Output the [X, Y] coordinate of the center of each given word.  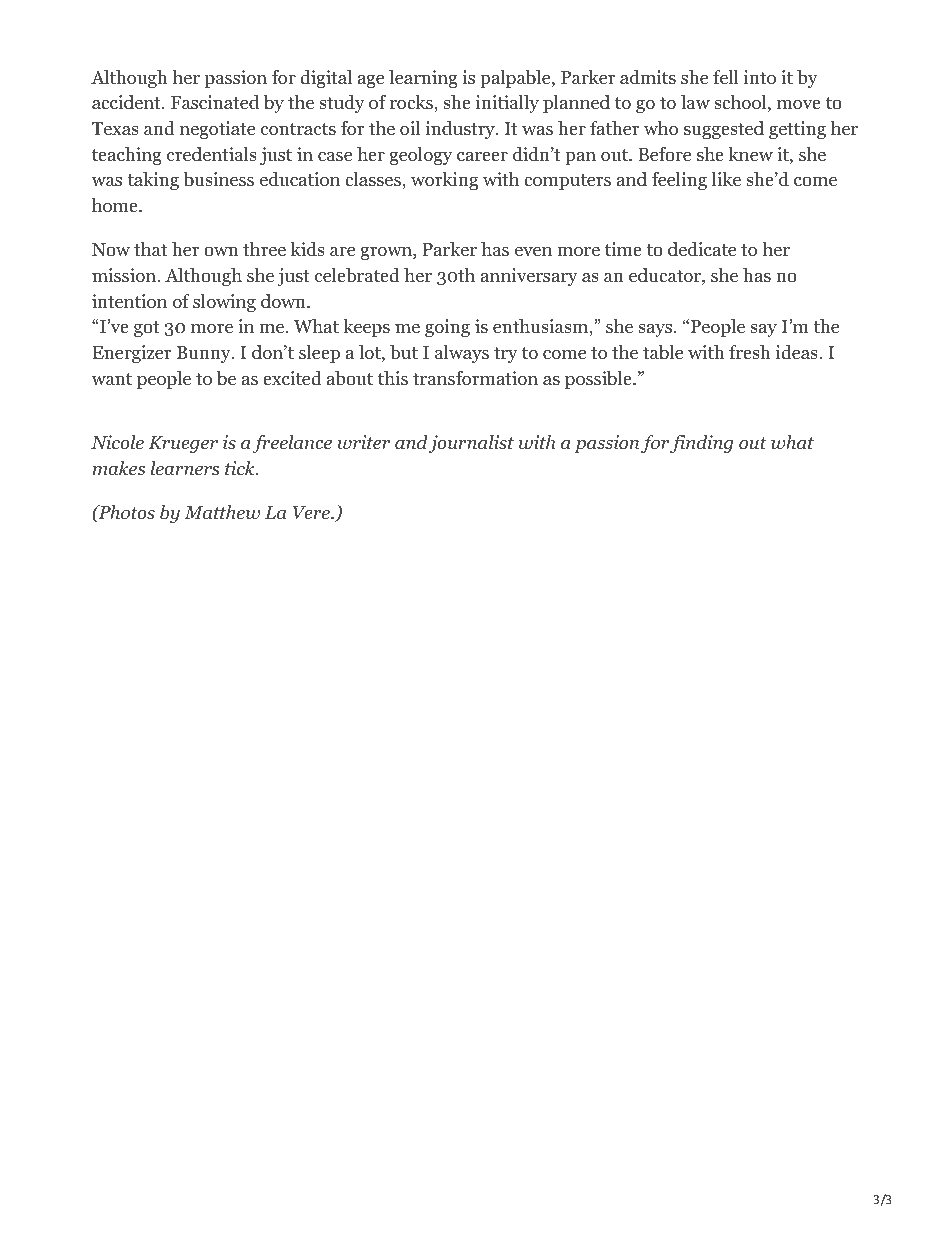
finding [702, 444]
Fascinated [215, 102]
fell [726, 77]
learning [423, 79]
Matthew [222, 512]
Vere [312, 512]
